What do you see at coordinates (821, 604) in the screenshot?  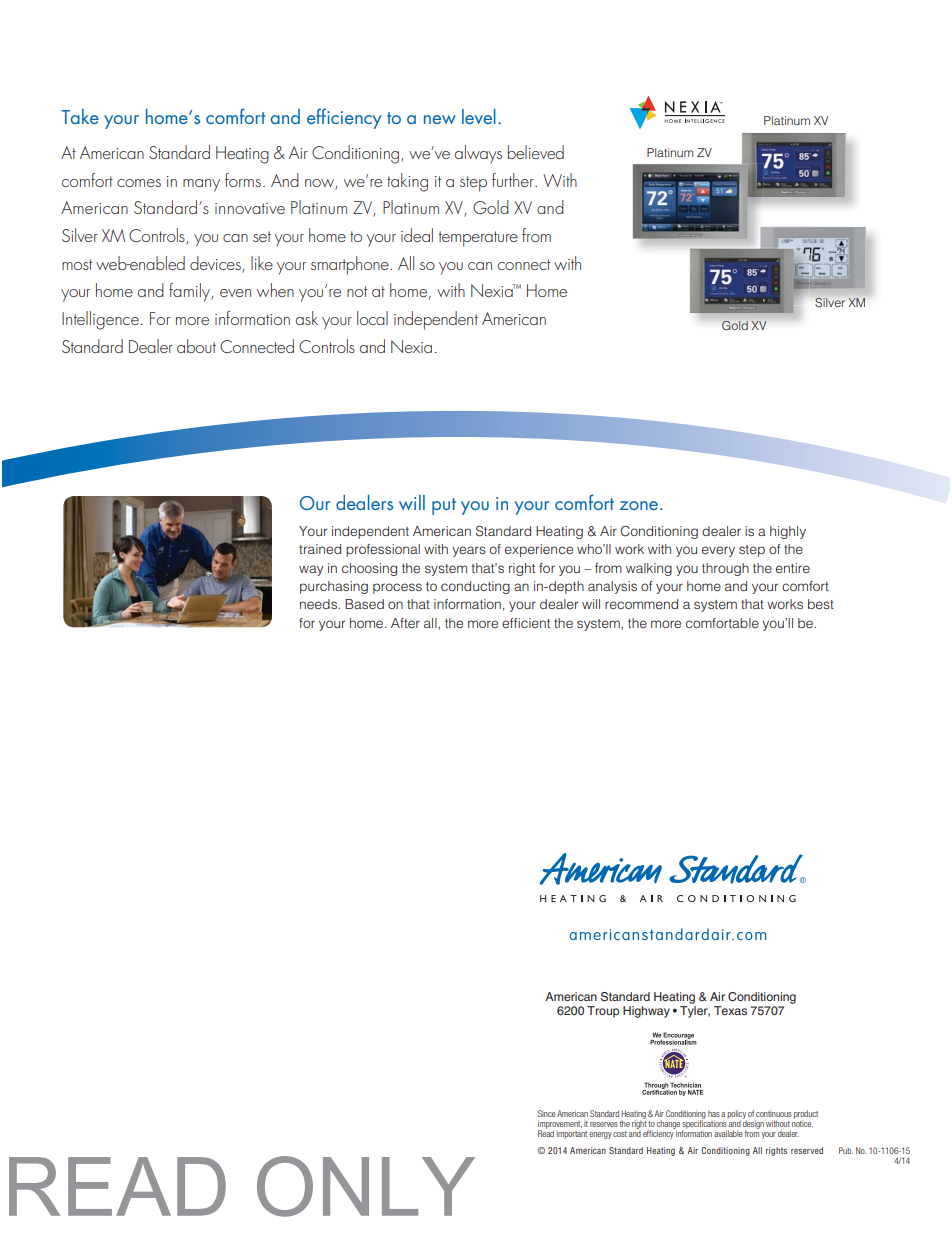 I see `best` at bounding box center [821, 604].
